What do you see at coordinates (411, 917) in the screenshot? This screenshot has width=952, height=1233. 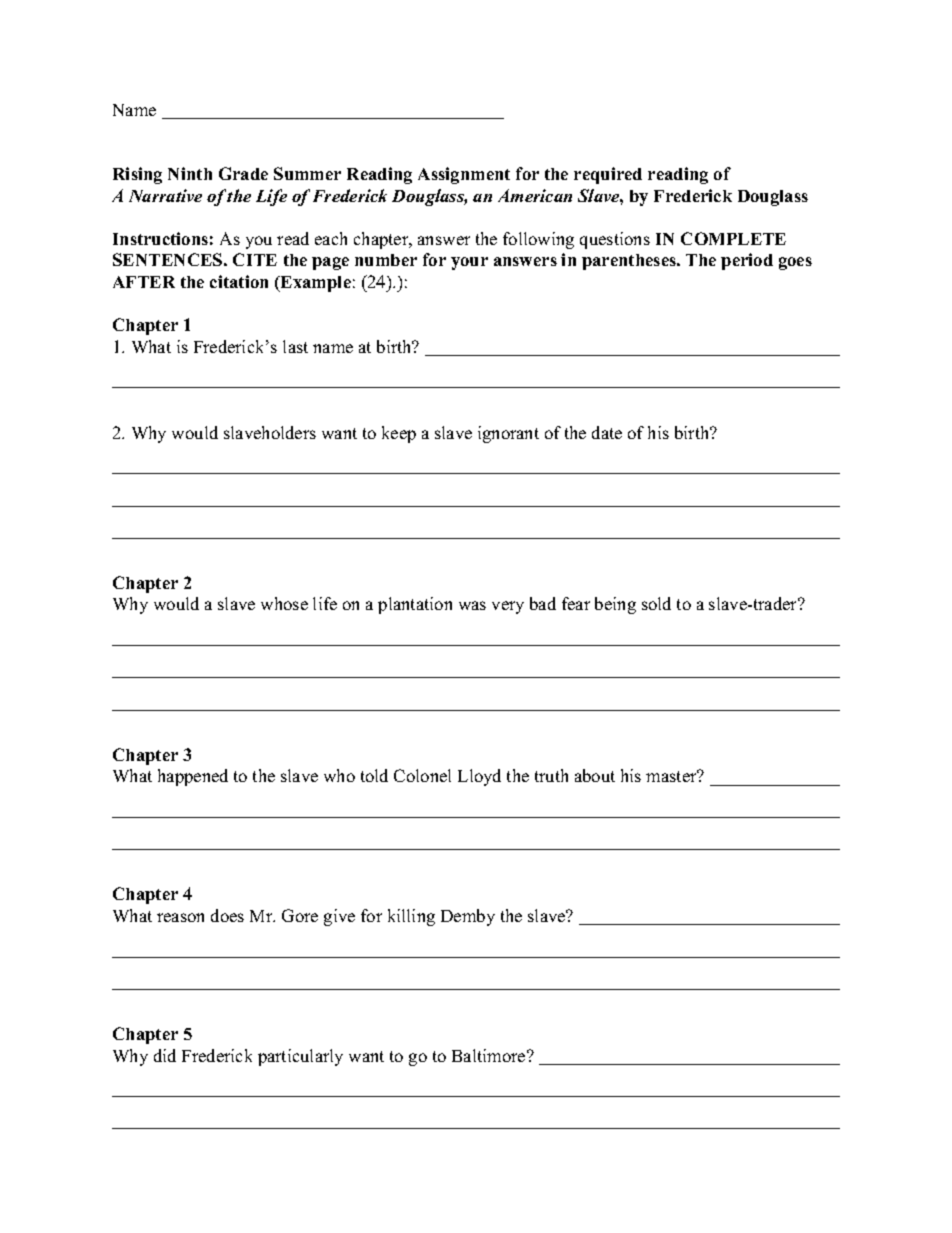 I see `killing` at bounding box center [411, 917].
